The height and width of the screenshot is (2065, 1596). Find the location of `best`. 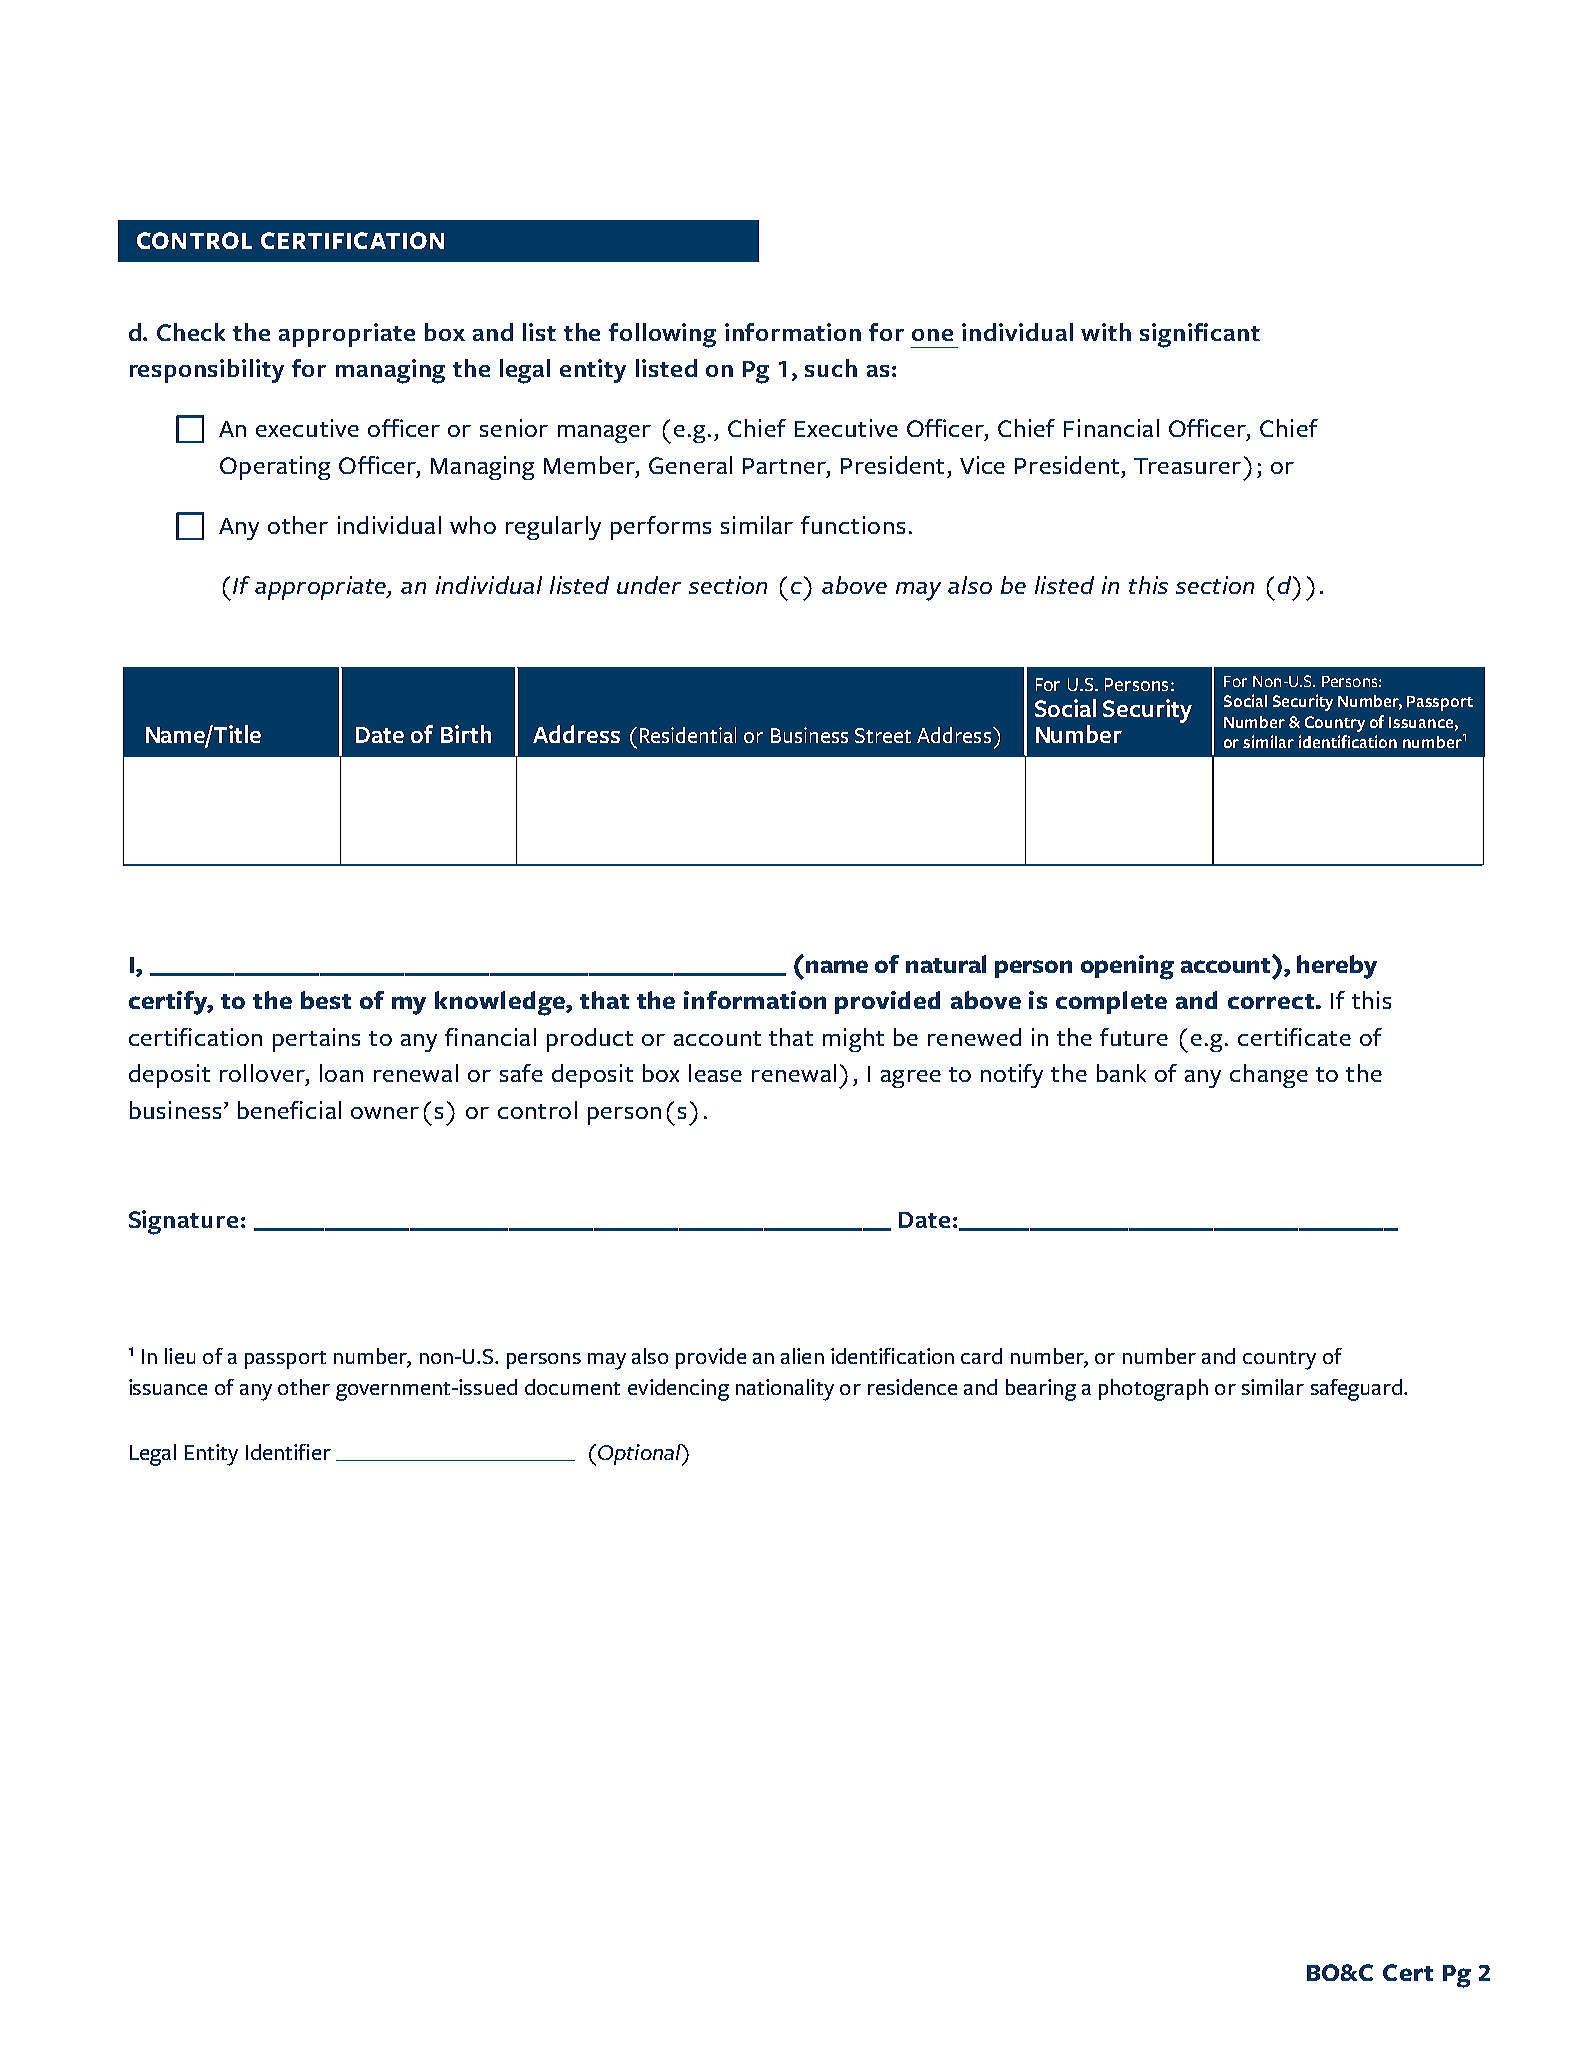

best is located at coordinates (326, 1000).
